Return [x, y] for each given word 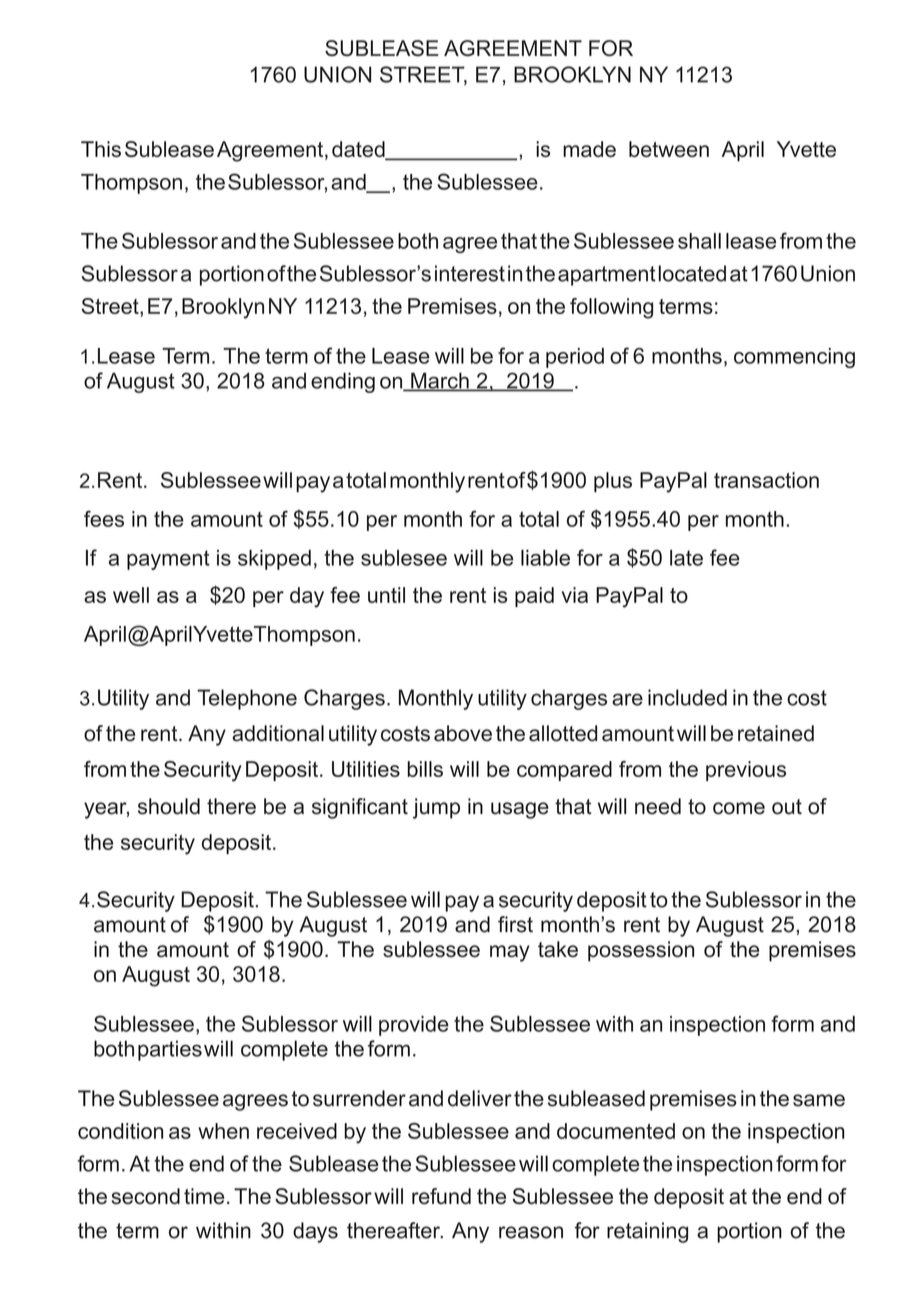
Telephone [247, 699]
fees [104, 519]
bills [425, 769]
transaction [766, 480]
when [223, 1131]
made [589, 149]
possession [641, 951]
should [169, 806]
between [669, 149]
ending [343, 382]
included [687, 697]
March [440, 381]
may [510, 953]
